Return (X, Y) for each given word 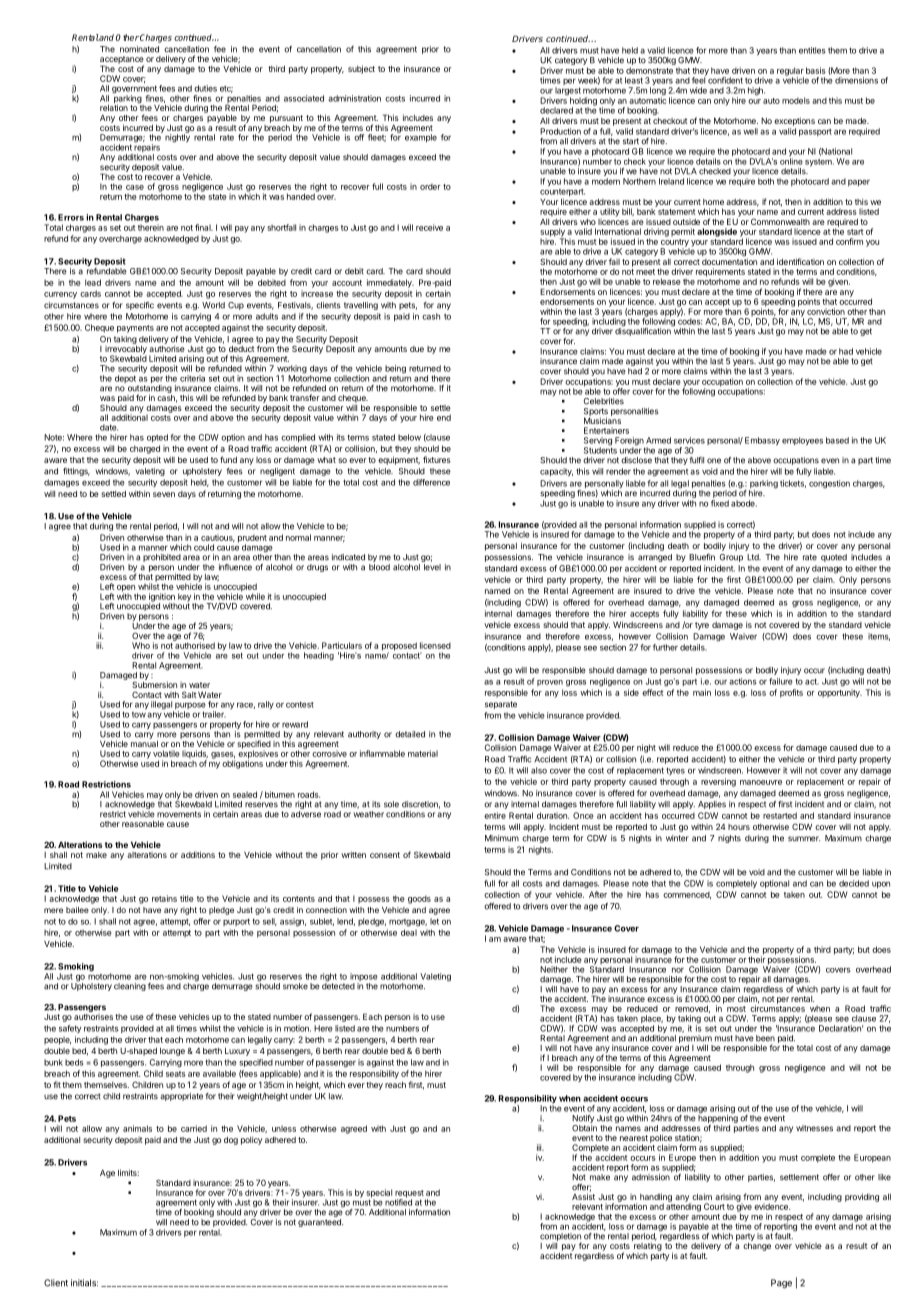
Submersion (154, 683)
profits (791, 693)
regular (790, 72)
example (421, 138)
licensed (435, 645)
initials (84, 1283)
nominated (139, 49)
